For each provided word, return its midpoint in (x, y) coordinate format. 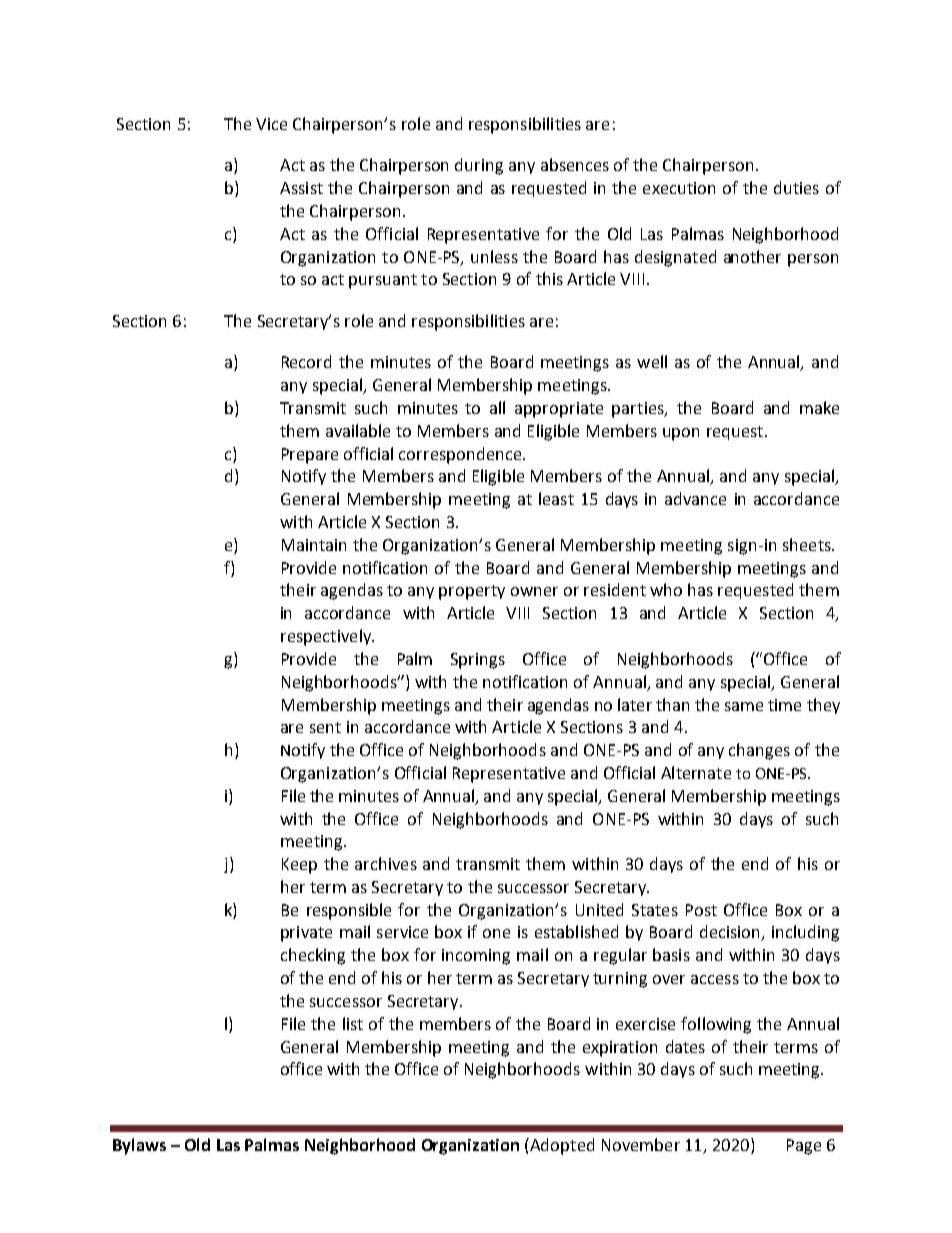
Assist (301, 188)
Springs (478, 661)
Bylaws (139, 1146)
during (479, 166)
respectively (327, 637)
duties (796, 187)
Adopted (561, 1146)
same (744, 706)
